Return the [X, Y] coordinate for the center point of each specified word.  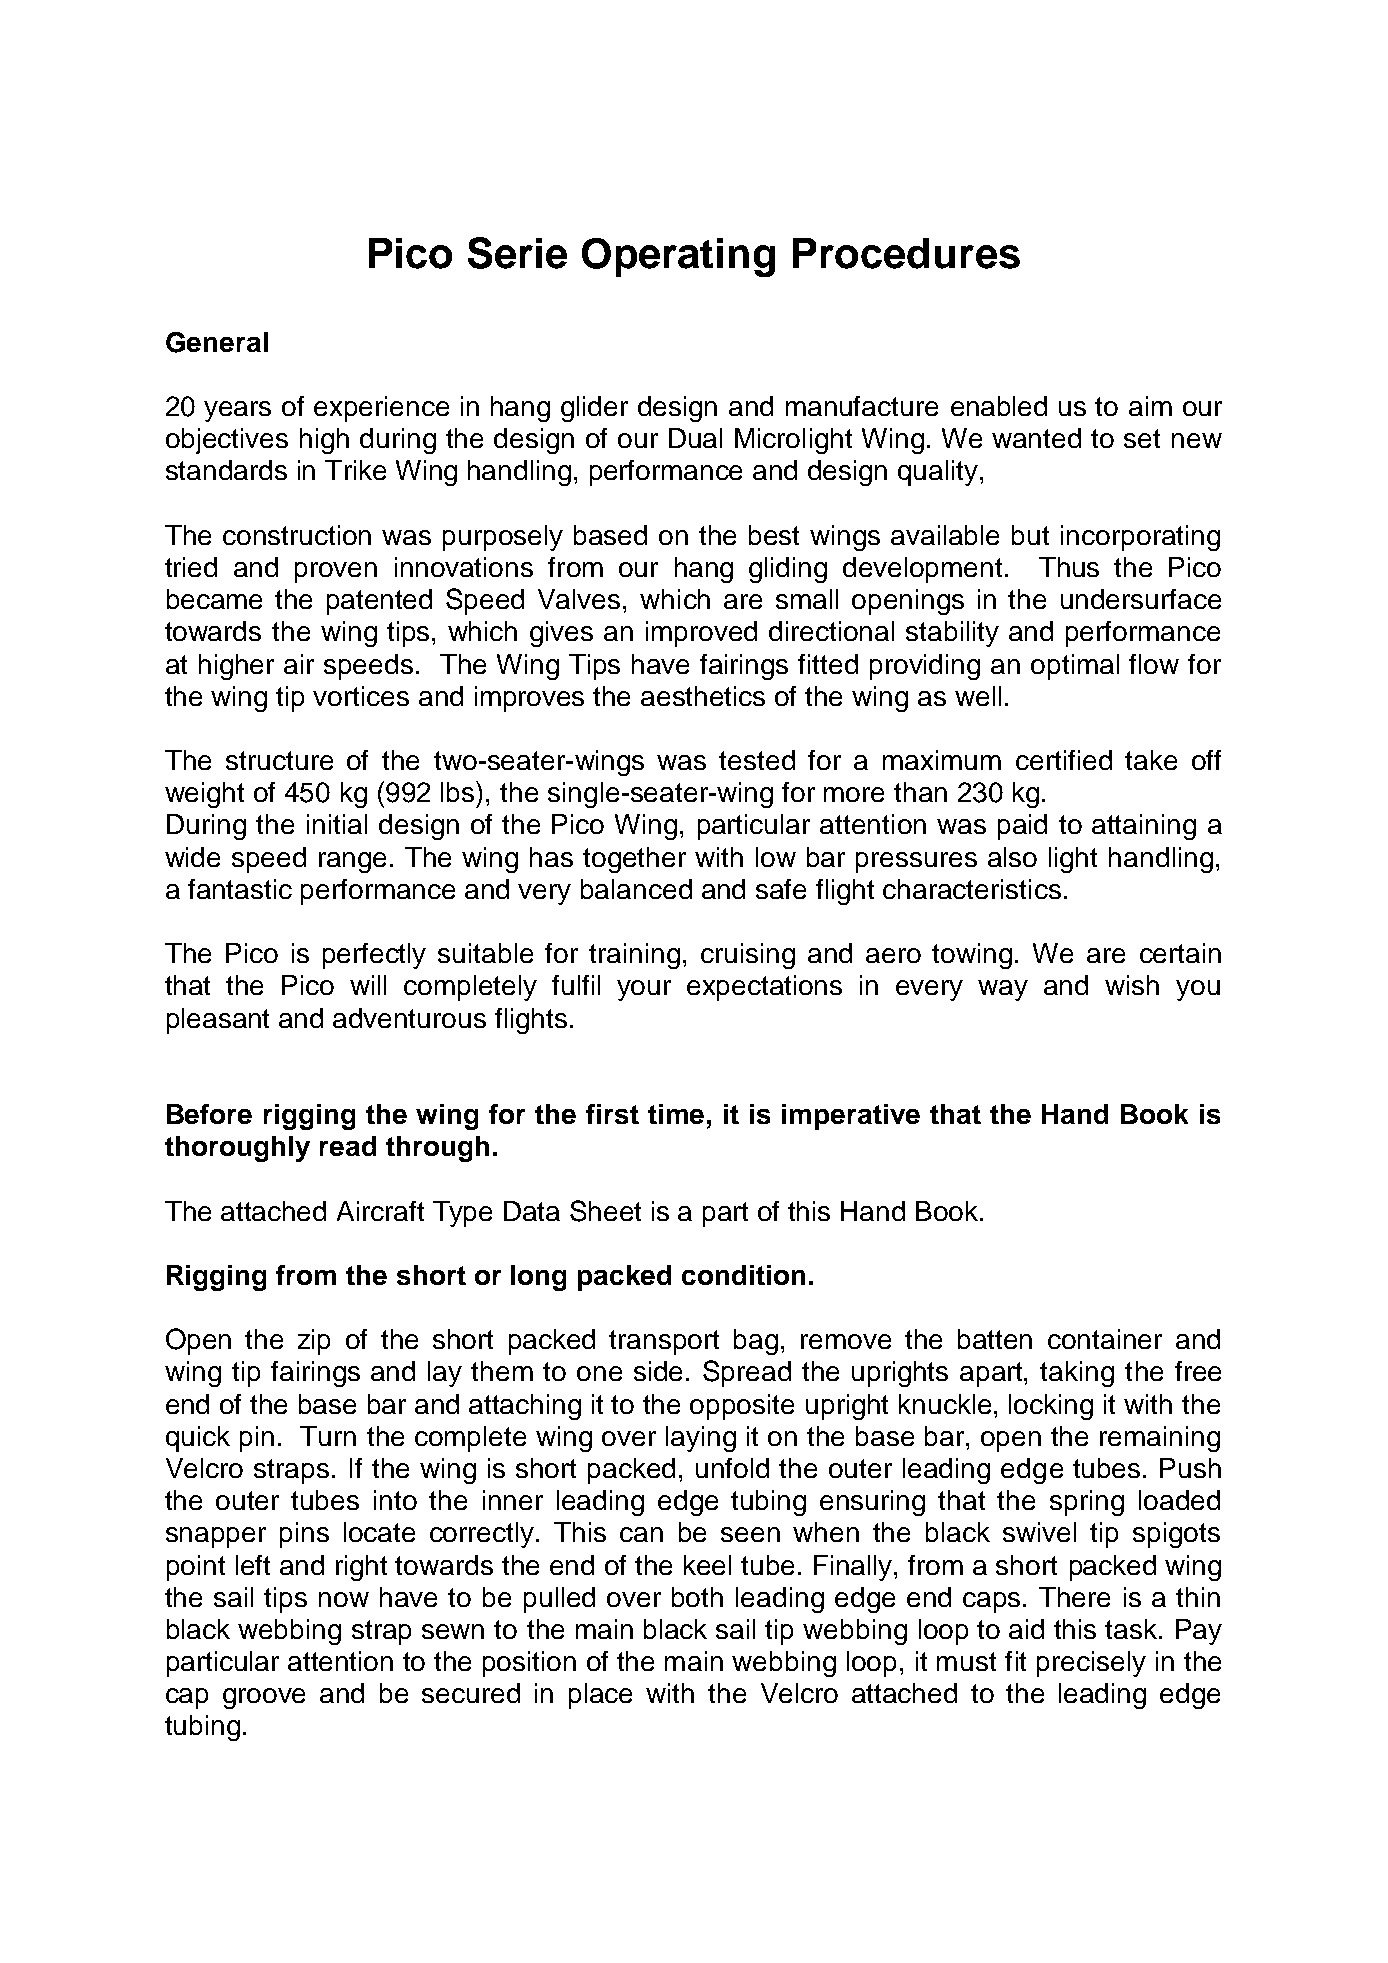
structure [279, 760]
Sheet [605, 1211]
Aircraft [380, 1211]
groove [264, 1698]
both [697, 1597]
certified [1064, 760]
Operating [678, 257]
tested [757, 760]
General [217, 342]
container [1105, 1339]
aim [1150, 406]
